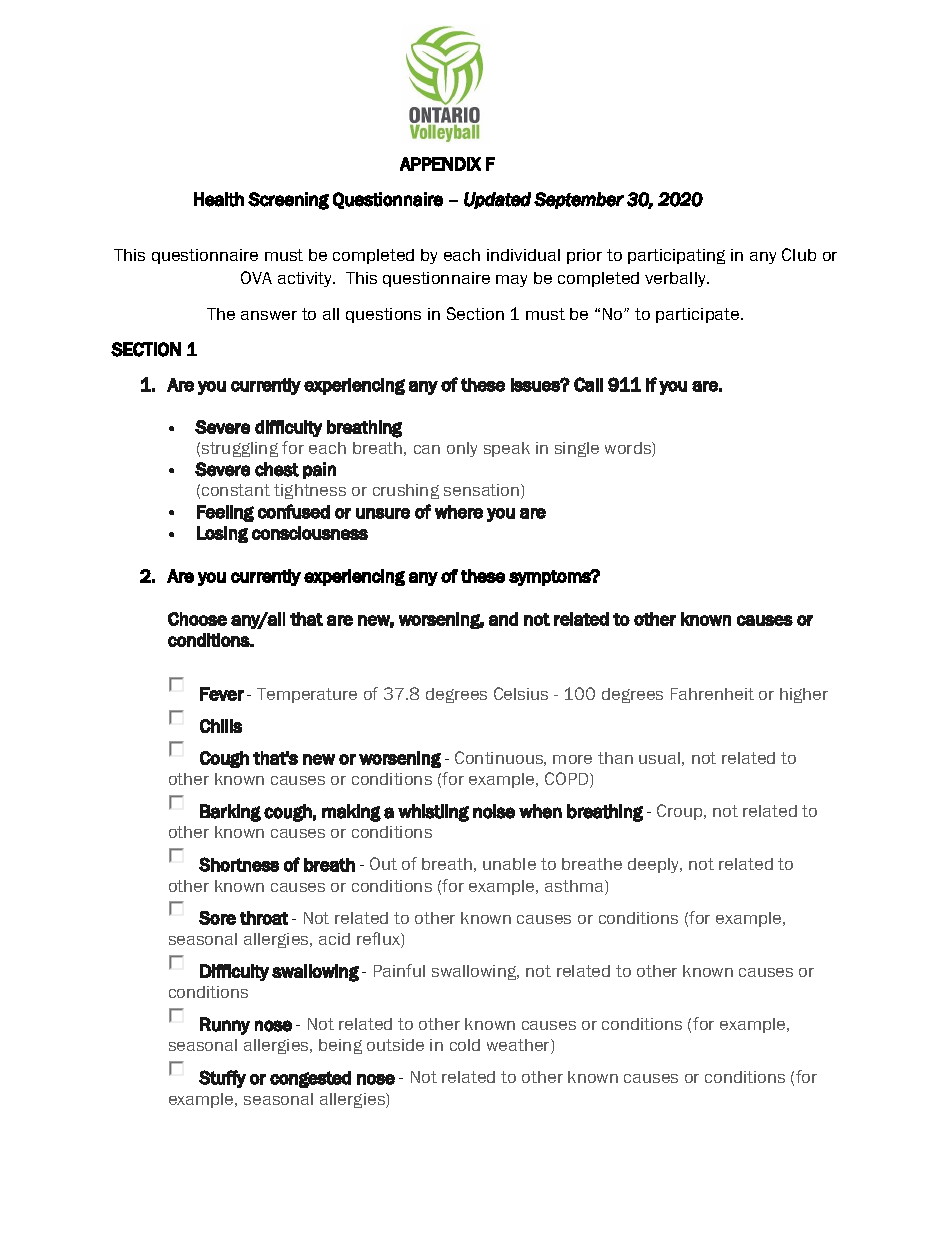  What do you see at coordinates (712, 694) in the image?
I see `Fahrenheit` at bounding box center [712, 694].
